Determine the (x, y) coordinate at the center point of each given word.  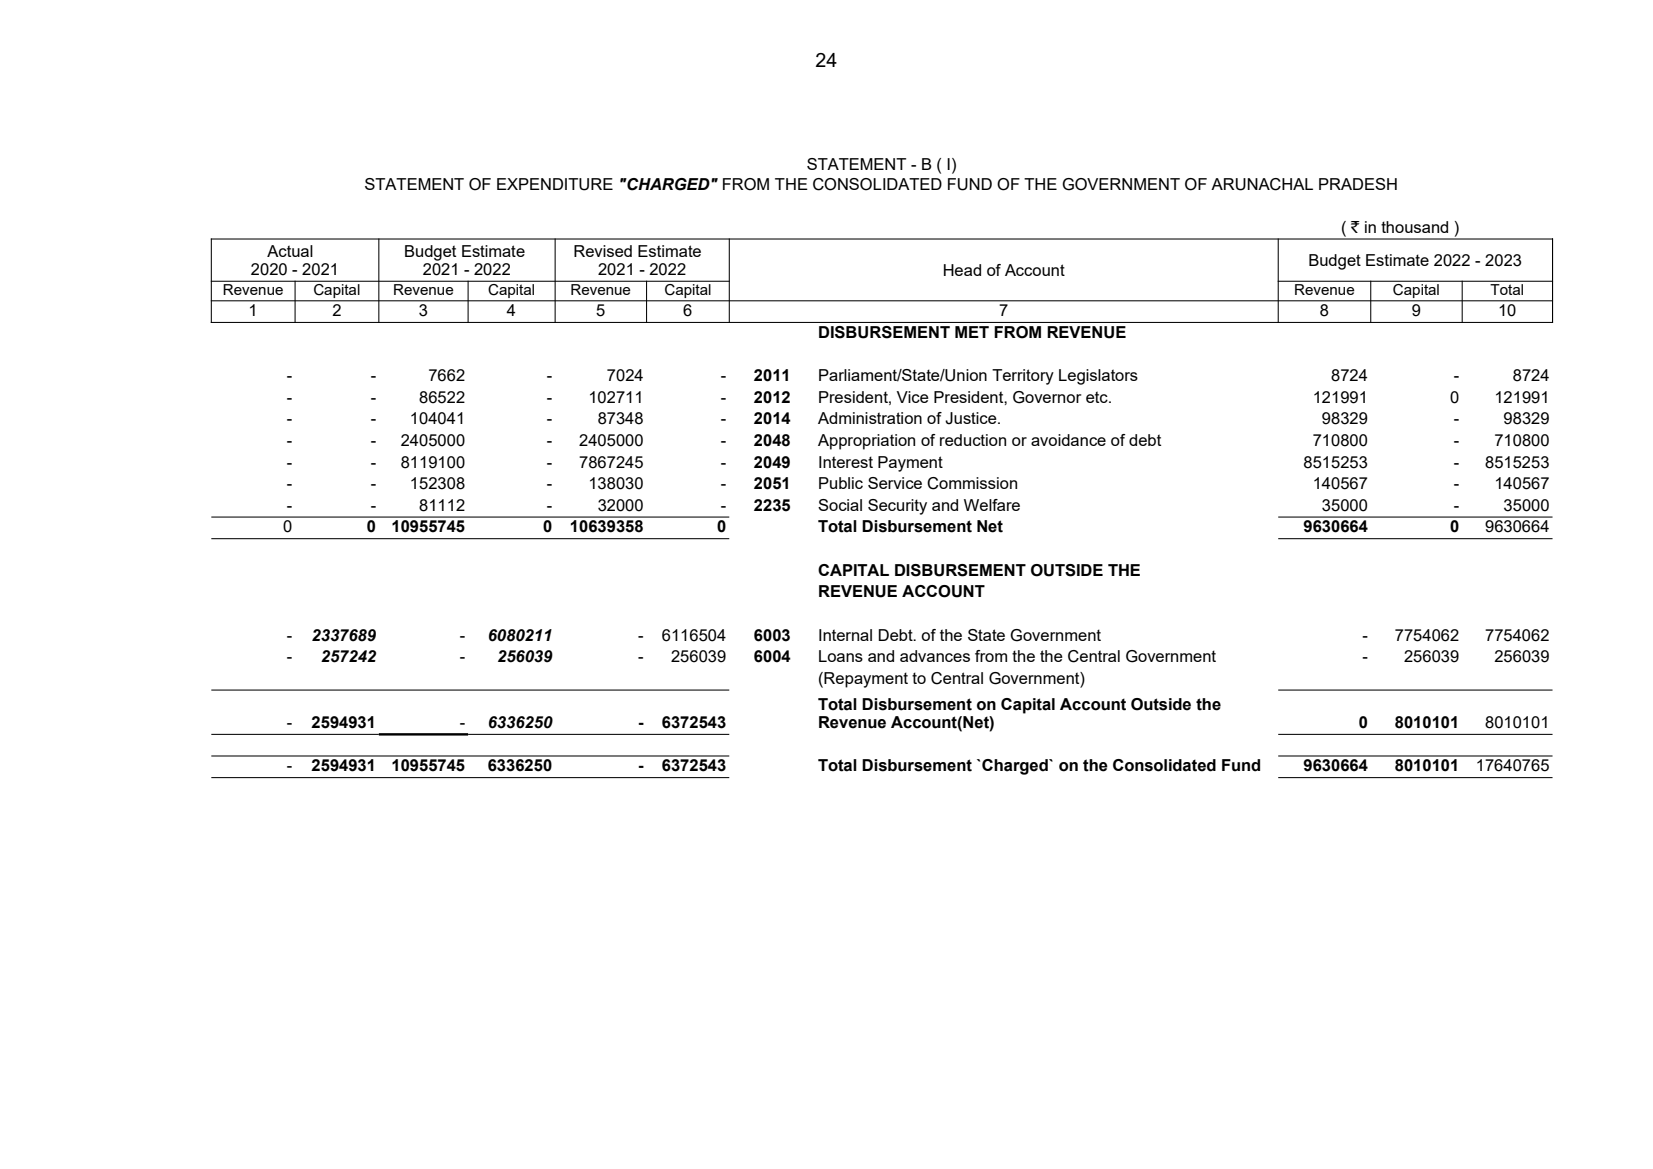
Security (897, 507)
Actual (290, 251)
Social (840, 505)
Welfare (992, 505)
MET (972, 332)
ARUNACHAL (1262, 184)
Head (962, 270)
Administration (870, 418)
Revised (603, 251)
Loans (841, 656)
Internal (845, 635)
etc (1098, 397)
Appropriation (866, 442)
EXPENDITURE (555, 184)
